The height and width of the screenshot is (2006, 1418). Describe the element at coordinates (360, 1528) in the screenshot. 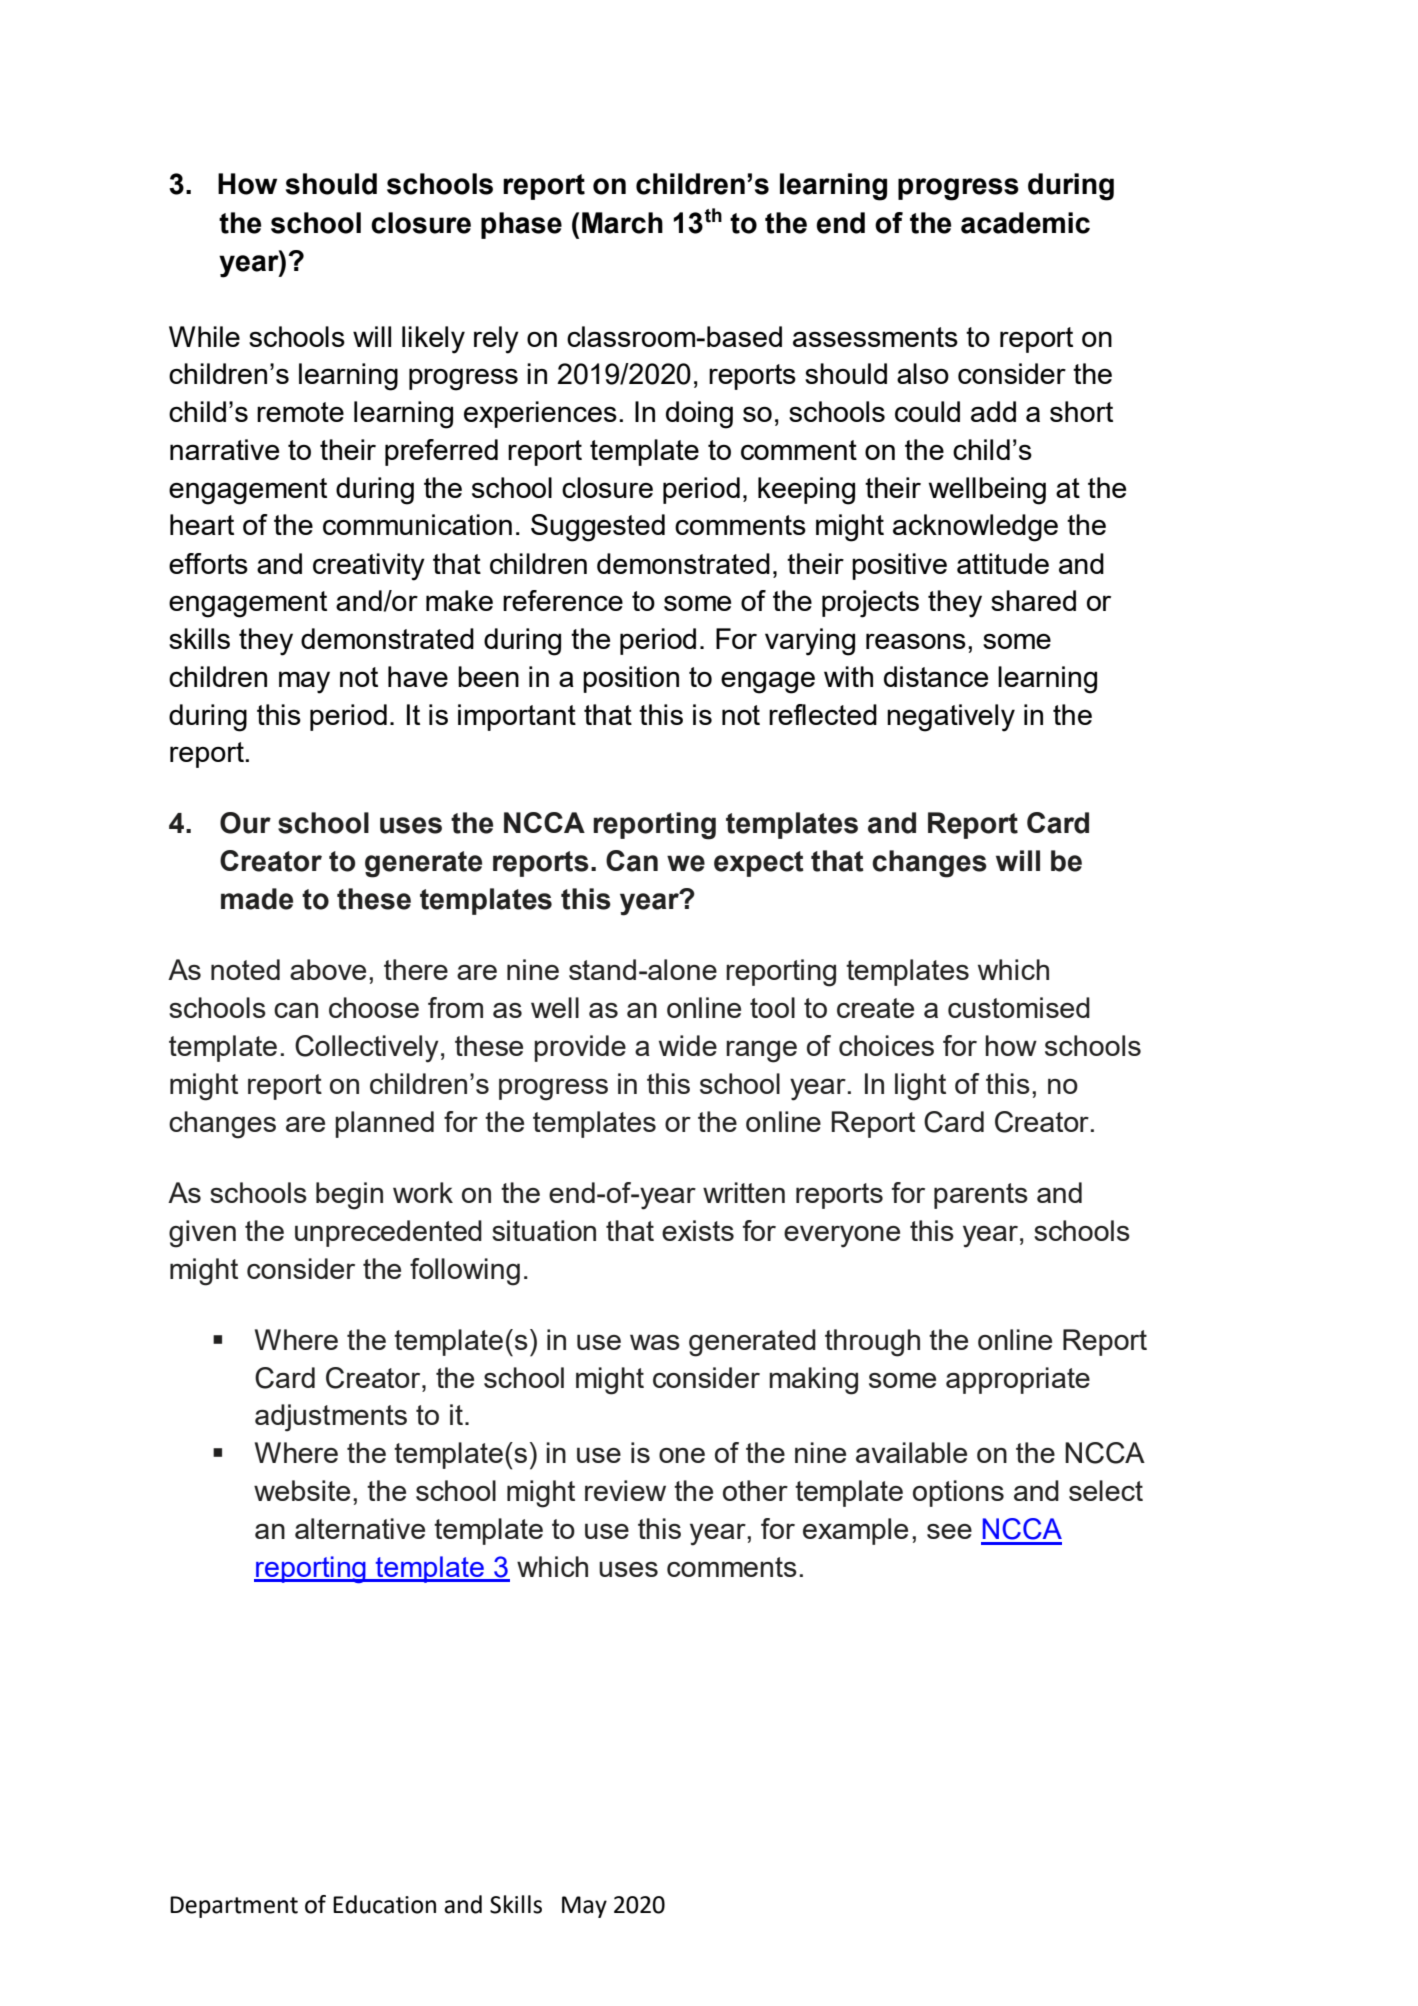

I see `alternative` at that location.
